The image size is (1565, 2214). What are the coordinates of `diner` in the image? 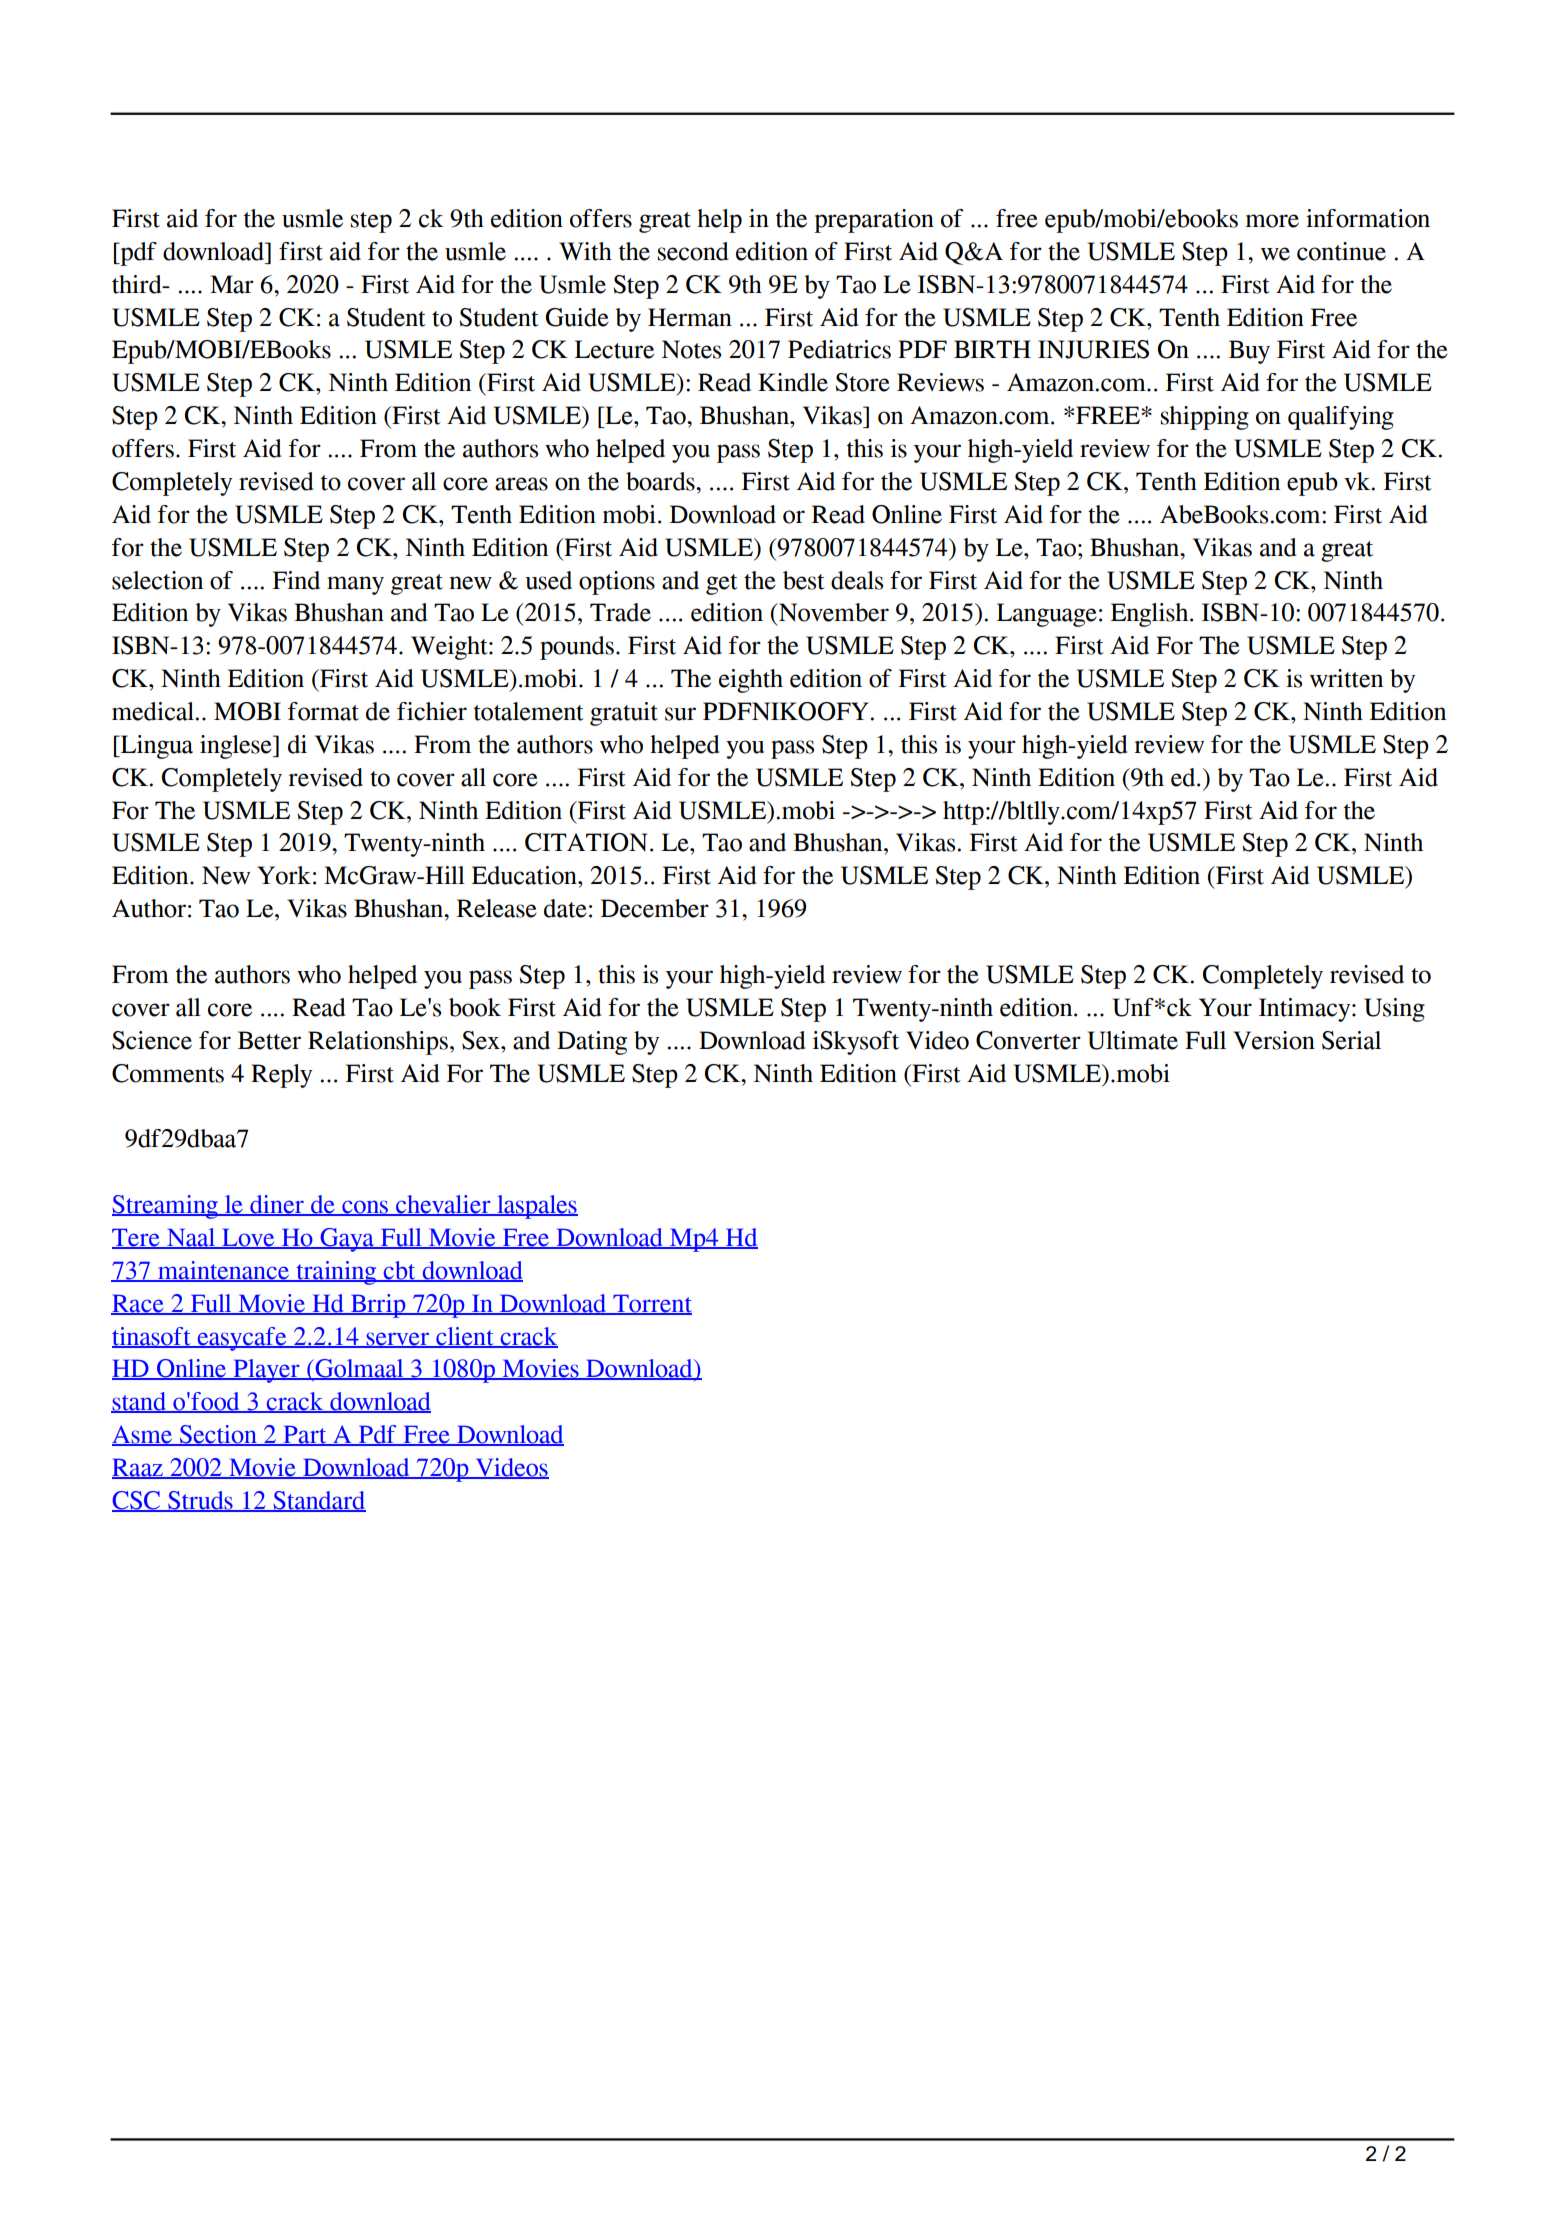 It's located at (277, 1205).
